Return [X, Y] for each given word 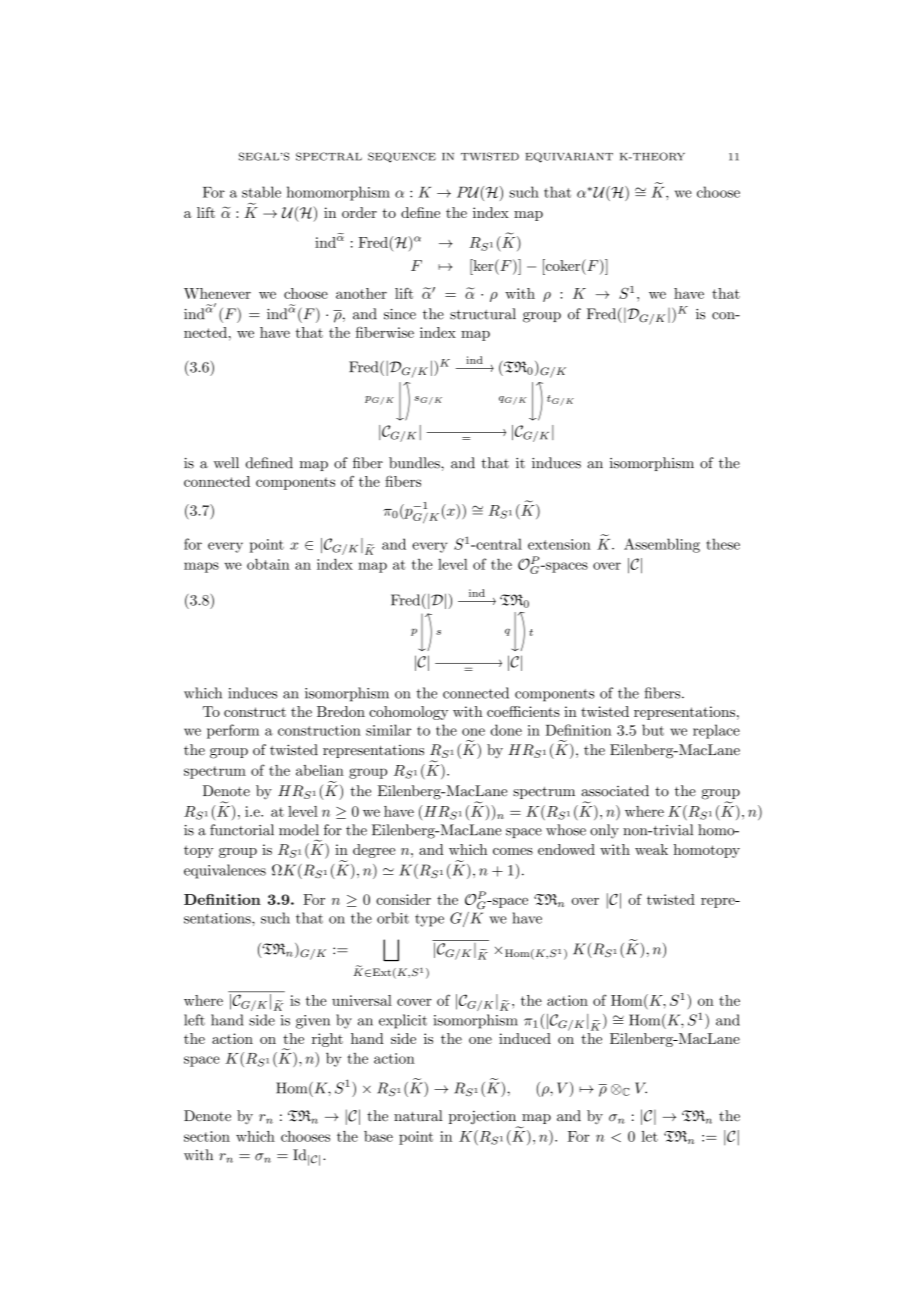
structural [483, 314]
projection [484, 1119]
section [207, 1136]
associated [615, 791]
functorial [242, 830]
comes [513, 851]
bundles [415, 463]
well [226, 463]
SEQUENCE [402, 157]
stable [261, 192]
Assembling [662, 545]
